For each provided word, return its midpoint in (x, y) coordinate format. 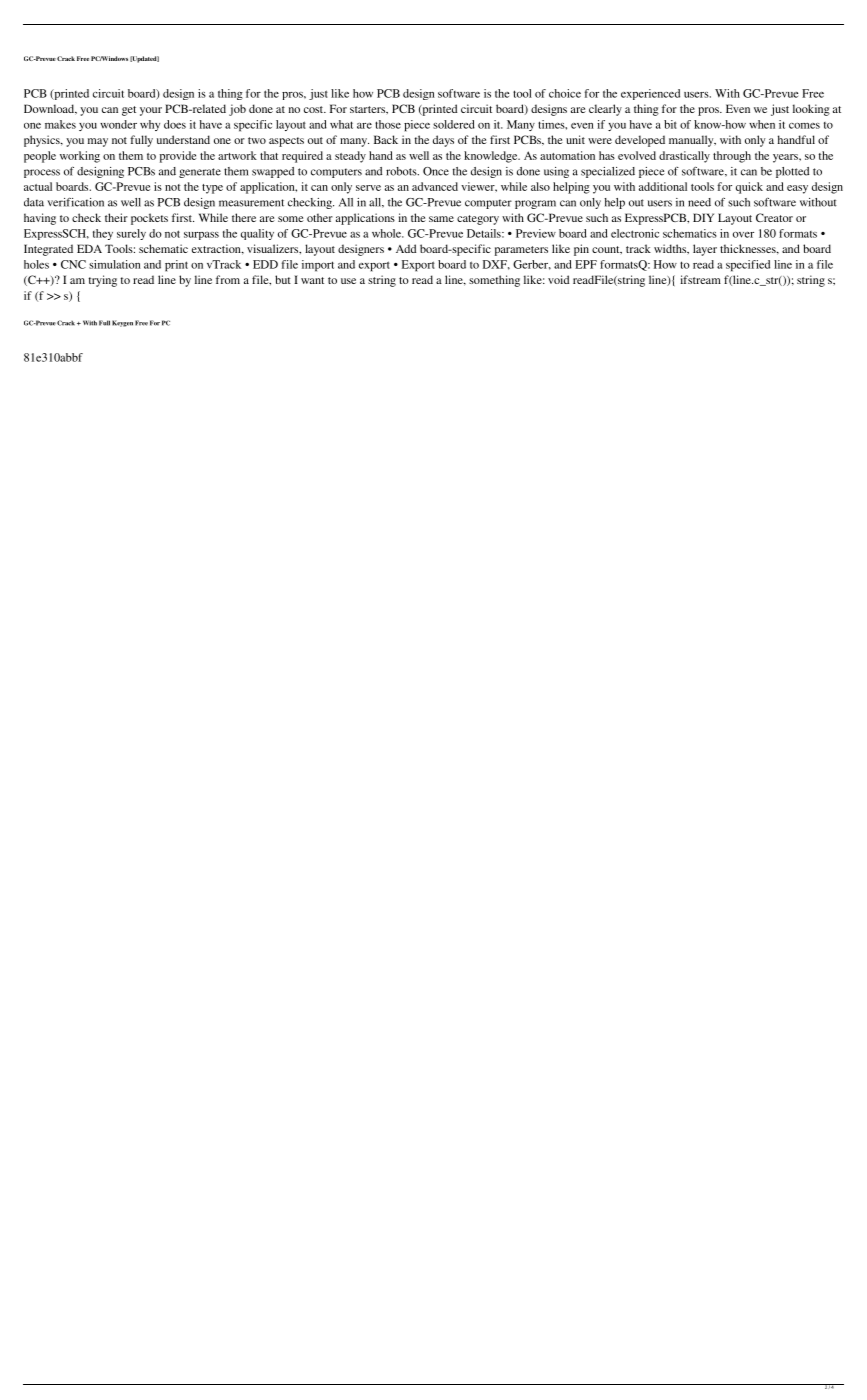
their (116, 217)
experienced (650, 94)
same (441, 219)
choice (565, 93)
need (699, 202)
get (129, 111)
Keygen (122, 323)
